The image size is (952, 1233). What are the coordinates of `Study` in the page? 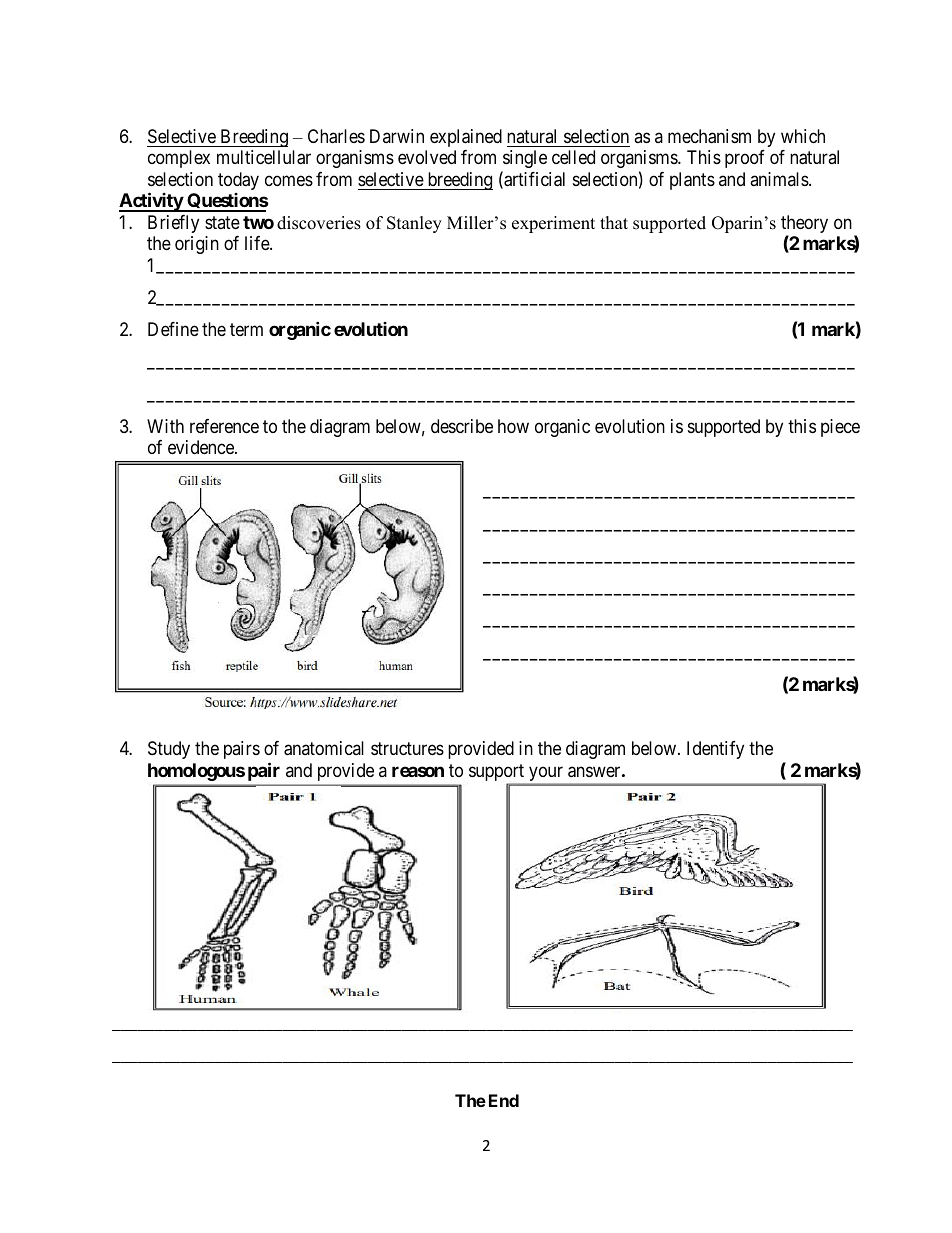 It's located at (169, 750).
